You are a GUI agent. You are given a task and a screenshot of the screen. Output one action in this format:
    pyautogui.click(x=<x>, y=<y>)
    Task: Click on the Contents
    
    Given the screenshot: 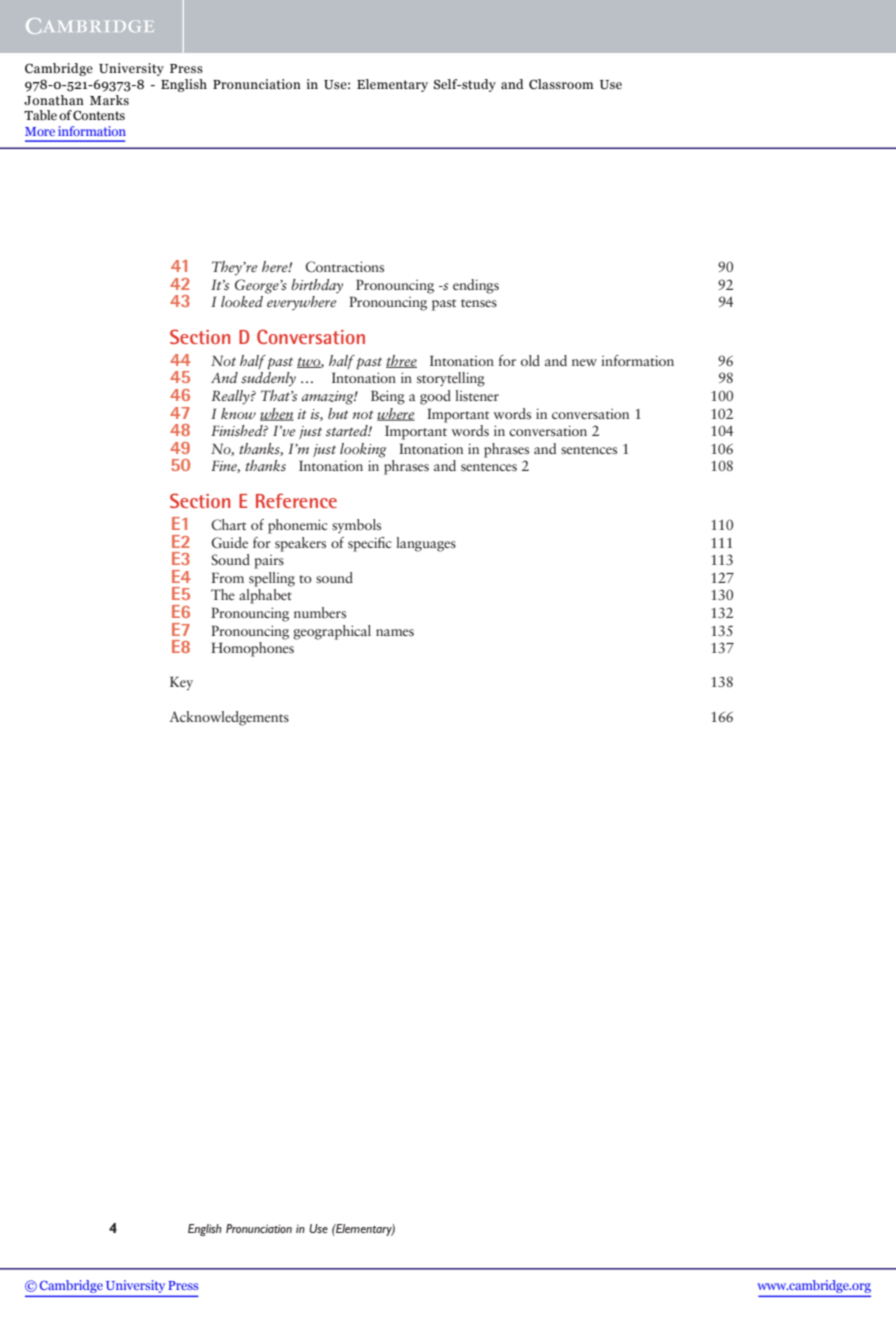 What is the action you would take?
    pyautogui.click(x=99, y=115)
